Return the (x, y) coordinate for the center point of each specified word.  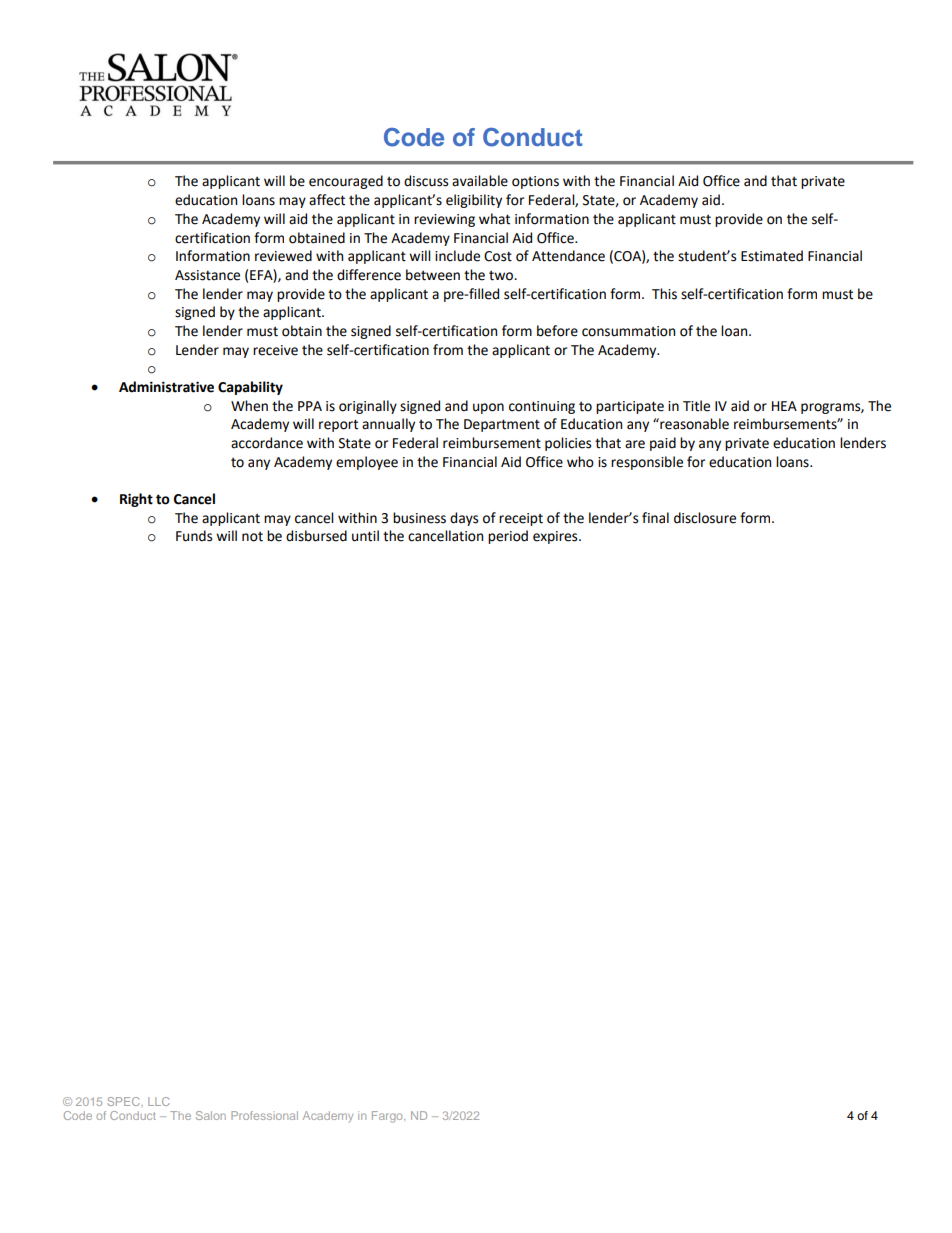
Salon (211, 1115)
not (252, 537)
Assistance (207, 275)
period (508, 537)
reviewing (444, 220)
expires (556, 537)
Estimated (772, 256)
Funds (194, 536)
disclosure (705, 518)
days (464, 519)
